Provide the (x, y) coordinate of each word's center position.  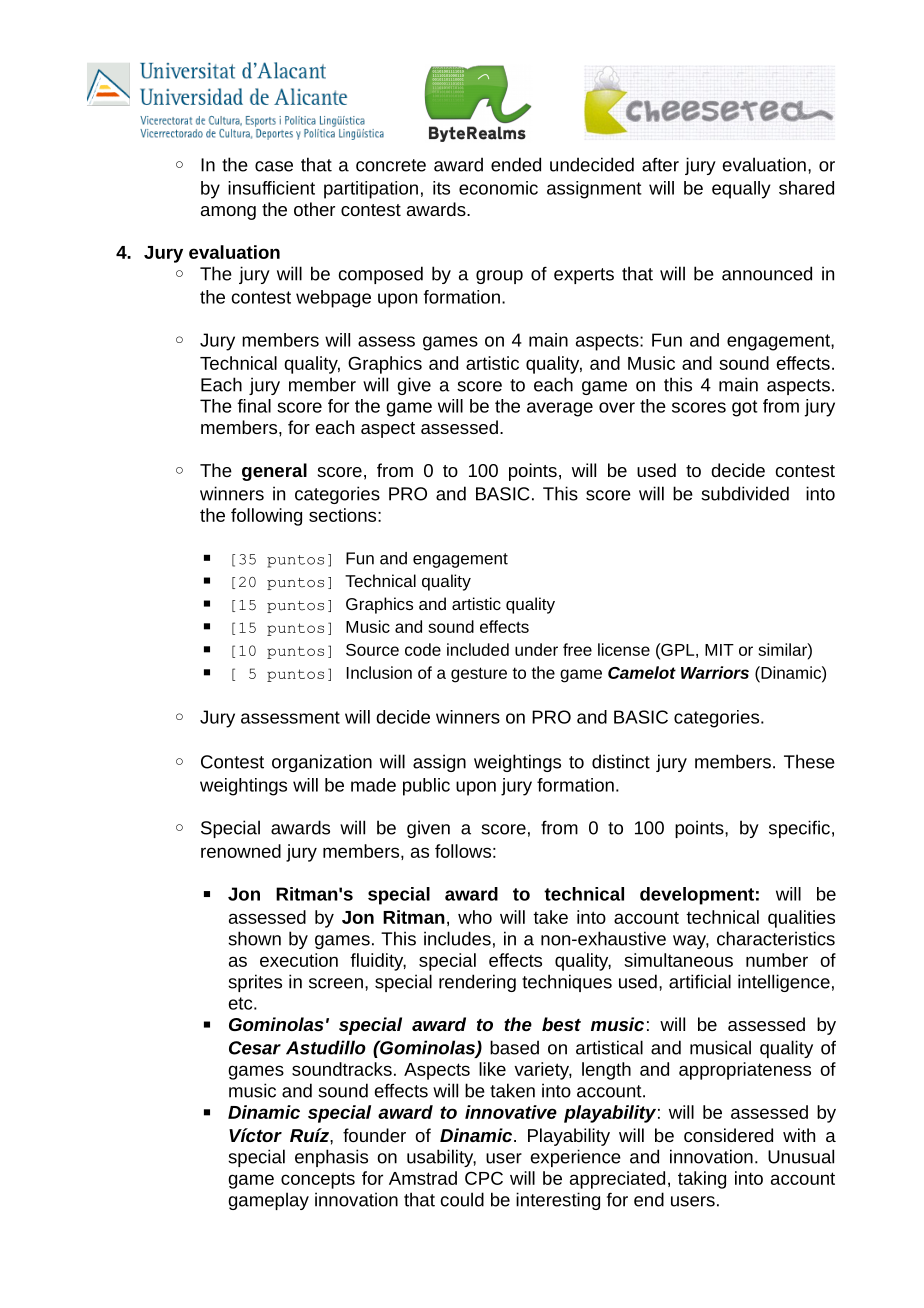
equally (741, 190)
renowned (241, 851)
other (314, 209)
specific (799, 829)
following (266, 517)
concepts (318, 1180)
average (560, 409)
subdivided (745, 493)
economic (498, 188)
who (475, 917)
